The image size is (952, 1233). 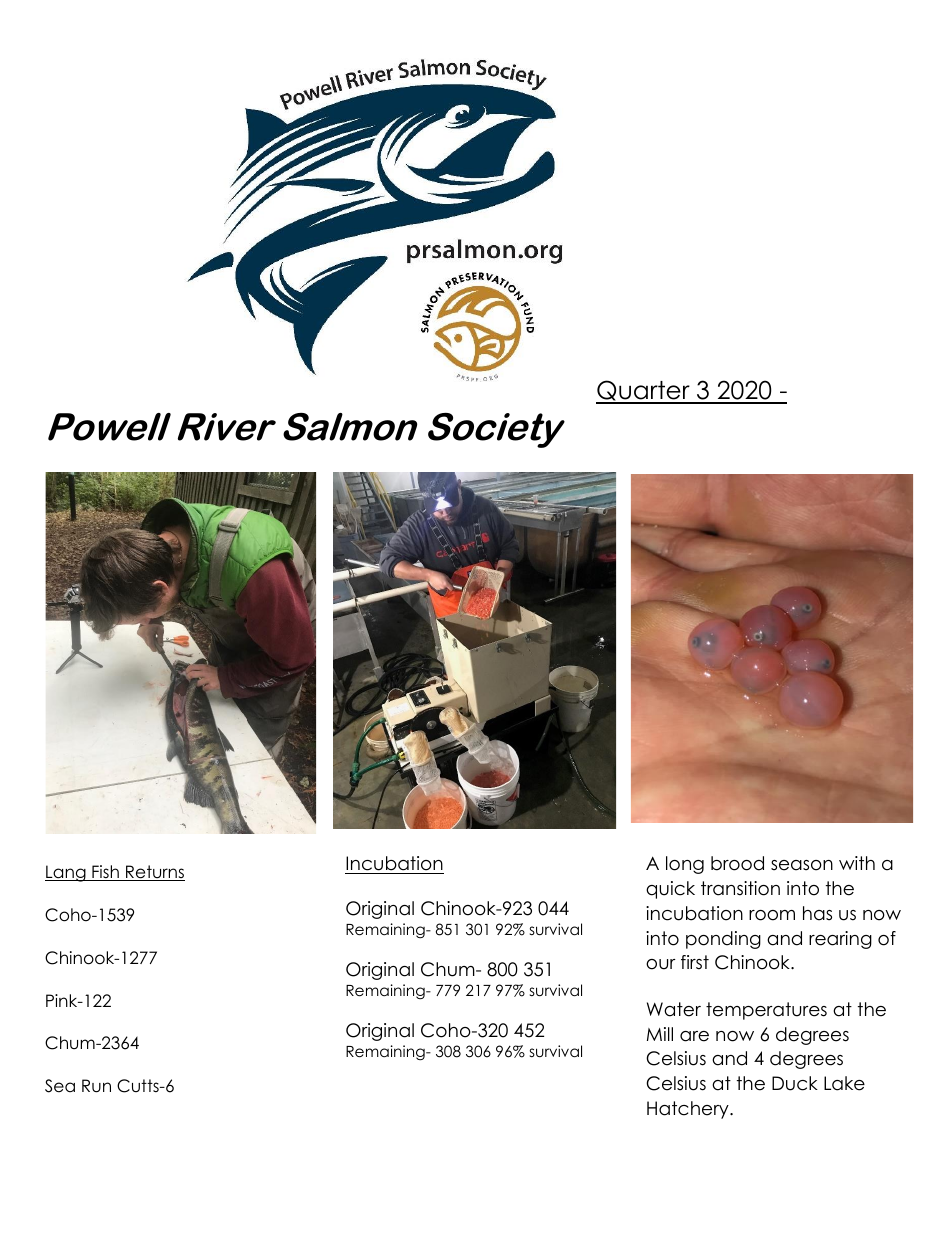 I want to click on Fish, so click(x=105, y=873).
